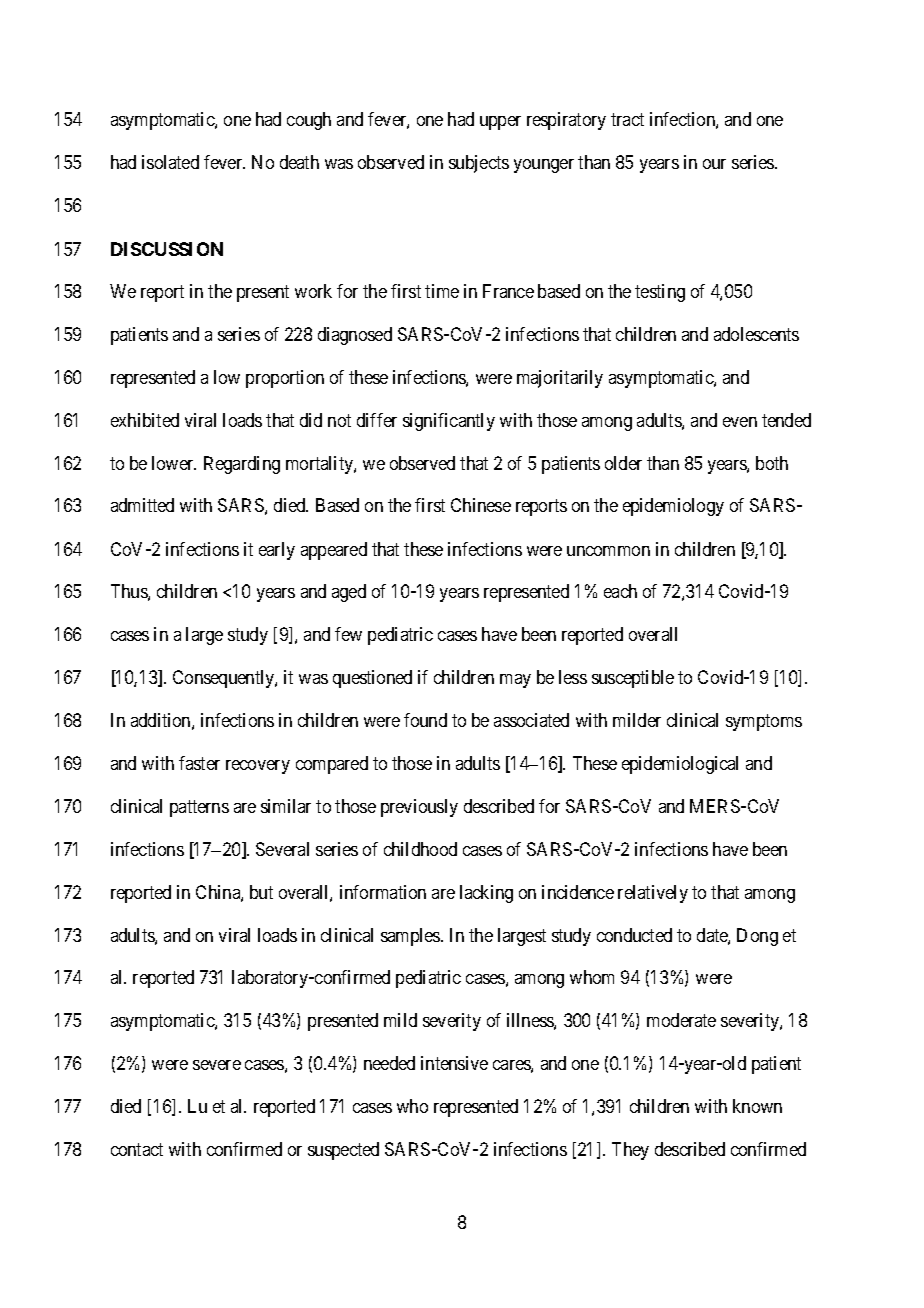  What do you see at coordinates (479, 164) in the screenshot?
I see `subjects` at bounding box center [479, 164].
